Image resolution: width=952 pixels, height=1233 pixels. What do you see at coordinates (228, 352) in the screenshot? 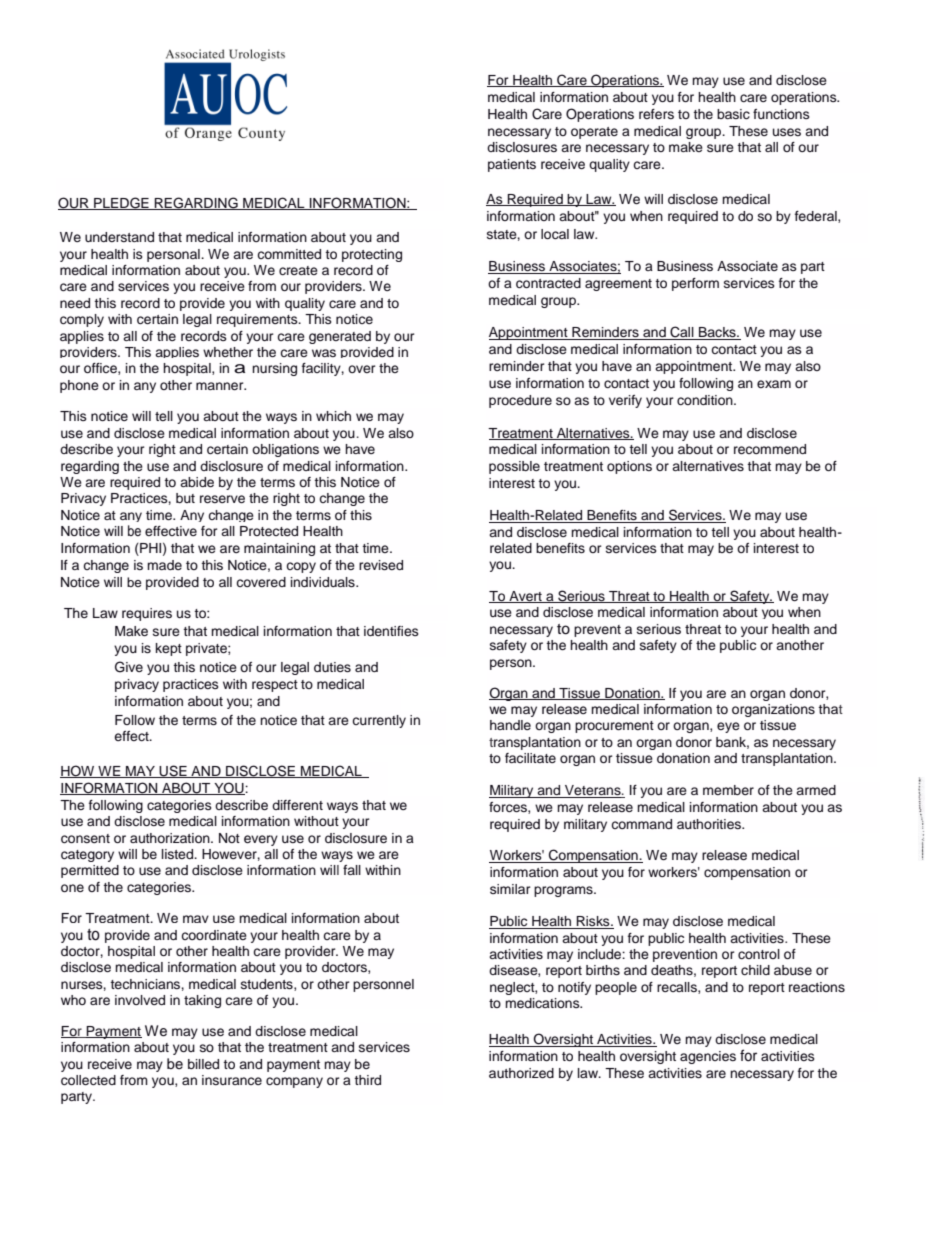
I see `whether` at bounding box center [228, 352].
